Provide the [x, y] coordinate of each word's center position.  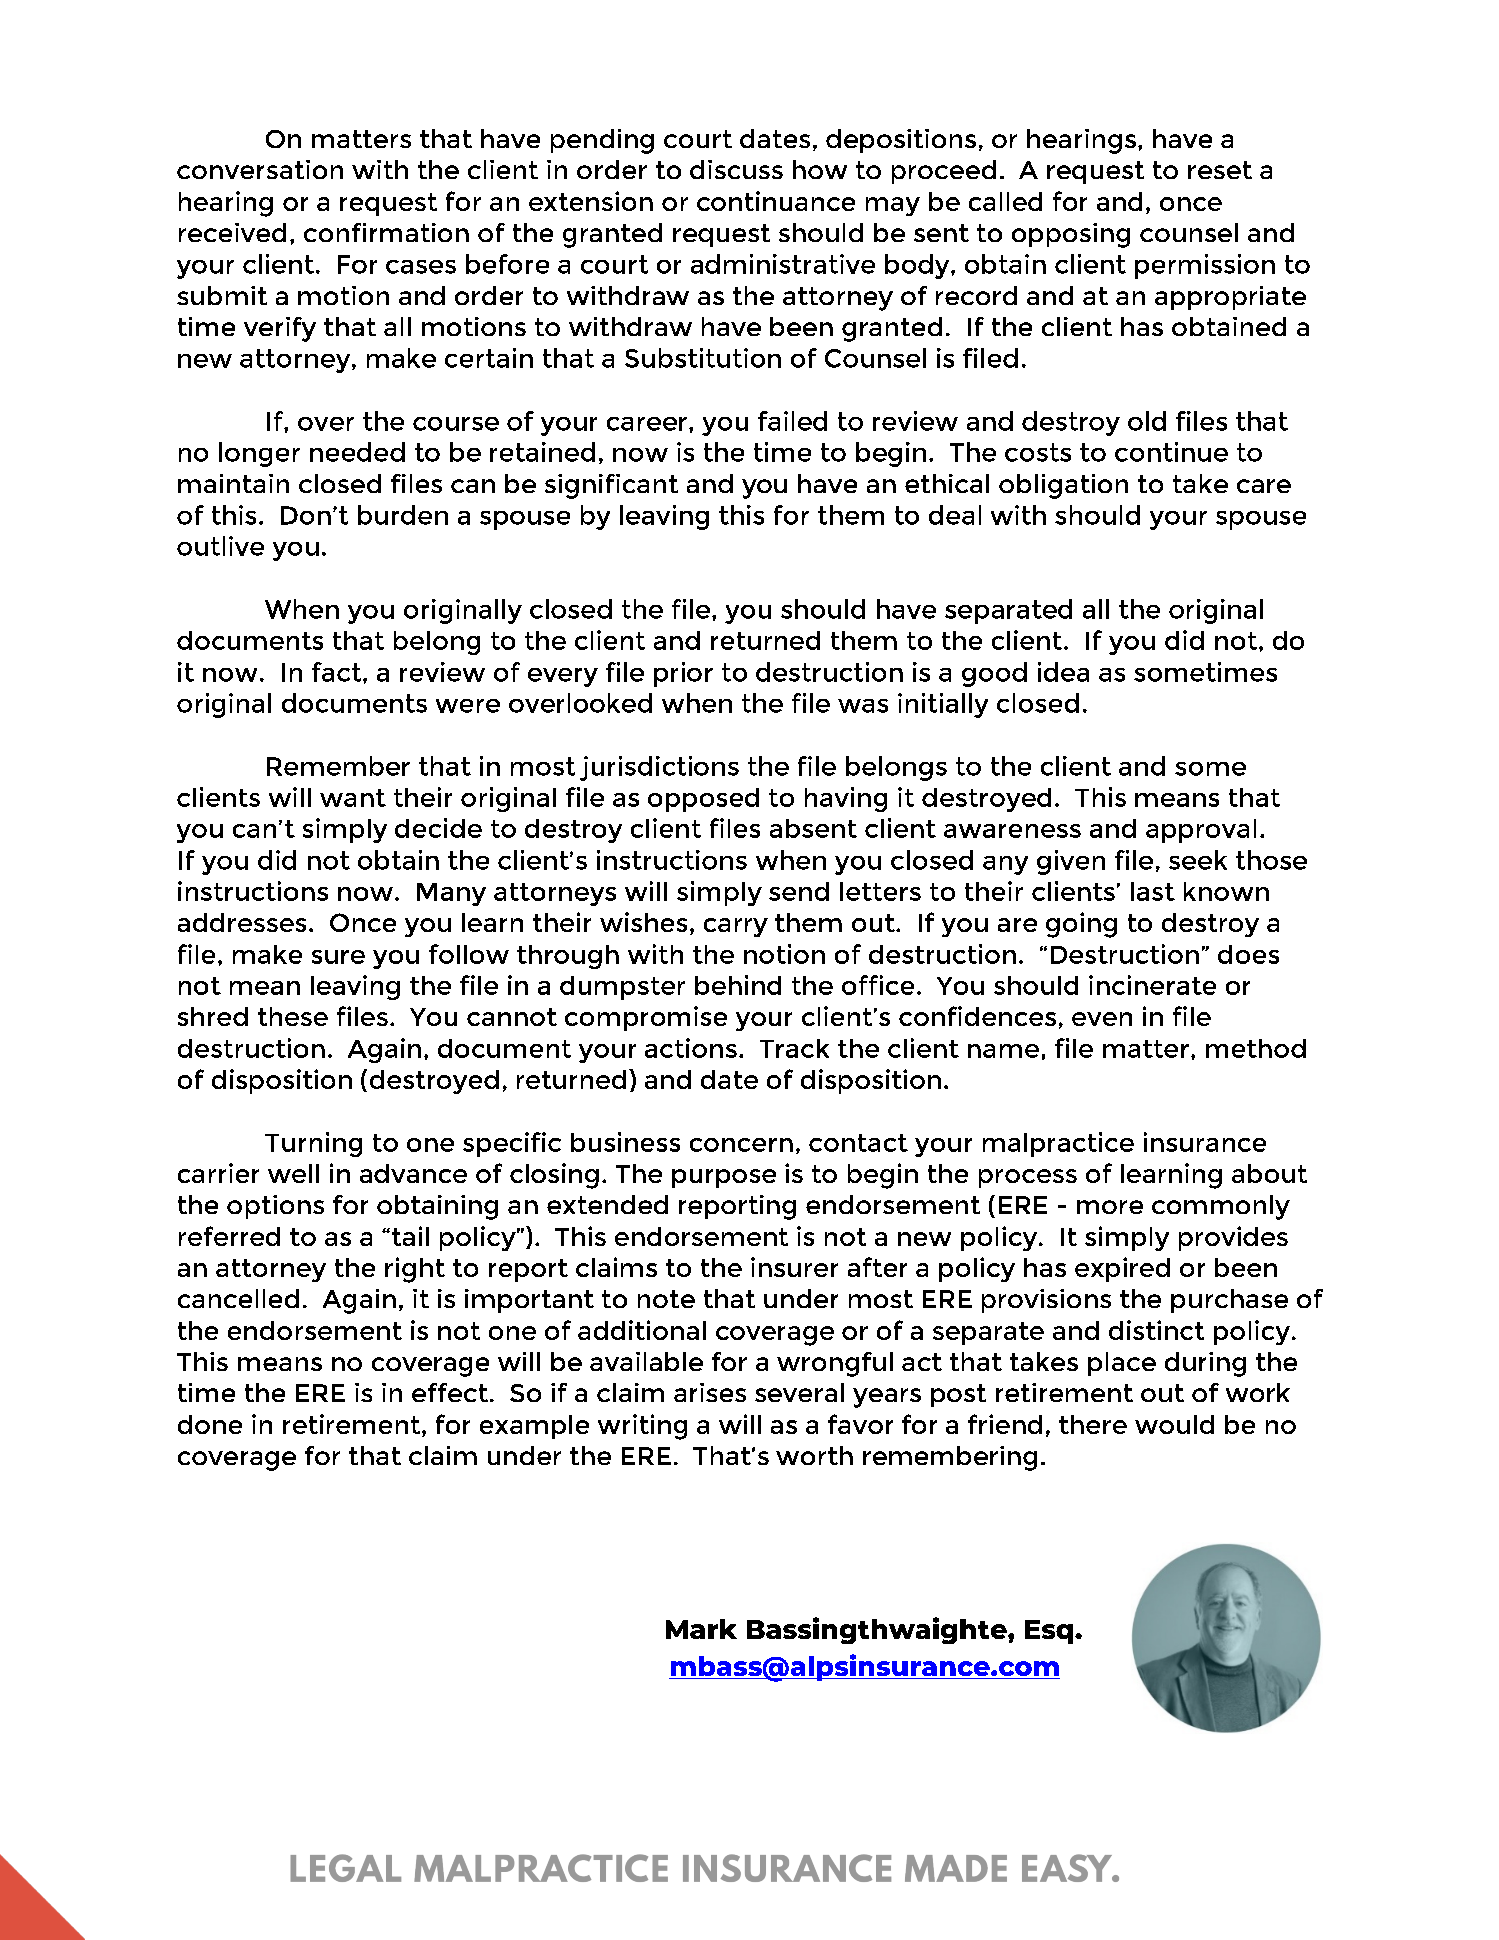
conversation [260, 169]
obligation [1063, 486]
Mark [701, 1629]
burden [403, 515]
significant [611, 486]
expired [1122, 1269]
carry [736, 927]
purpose [724, 1178]
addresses [242, 922]
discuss [736, 169]
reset [1220, 170]
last [1153, 891]
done [210, 1424]
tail [410, 1236]
